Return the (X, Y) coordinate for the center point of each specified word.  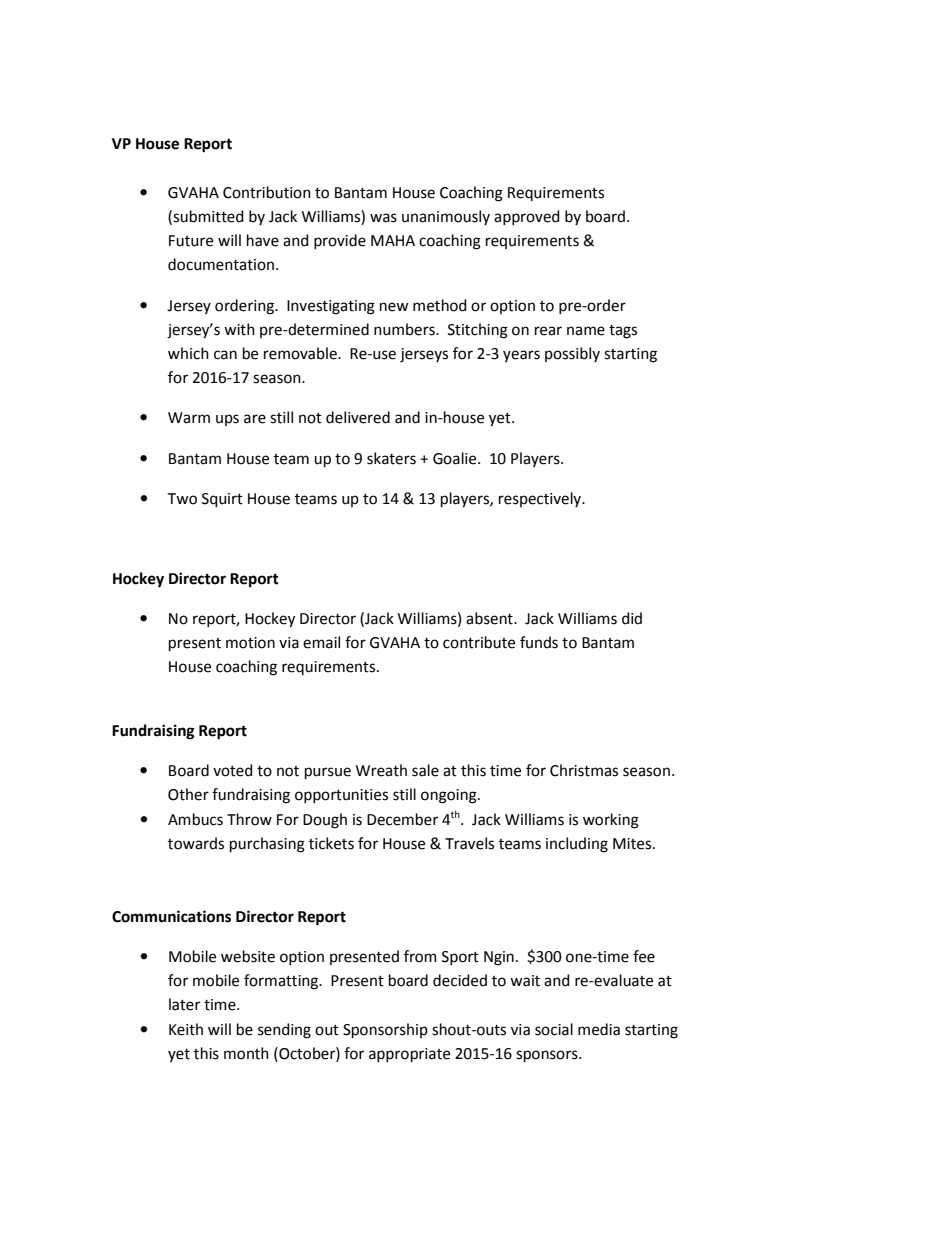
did (632, 618)
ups (227, 420)
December (402, 819)
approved (527, 217)
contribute (479, 642)
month (246, 1053)
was (383, 218)
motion (250, 643)
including (577, 845)
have (263, 240)
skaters (391, 458)
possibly (572, 354)
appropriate (409, 1055)
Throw (249, 819)
